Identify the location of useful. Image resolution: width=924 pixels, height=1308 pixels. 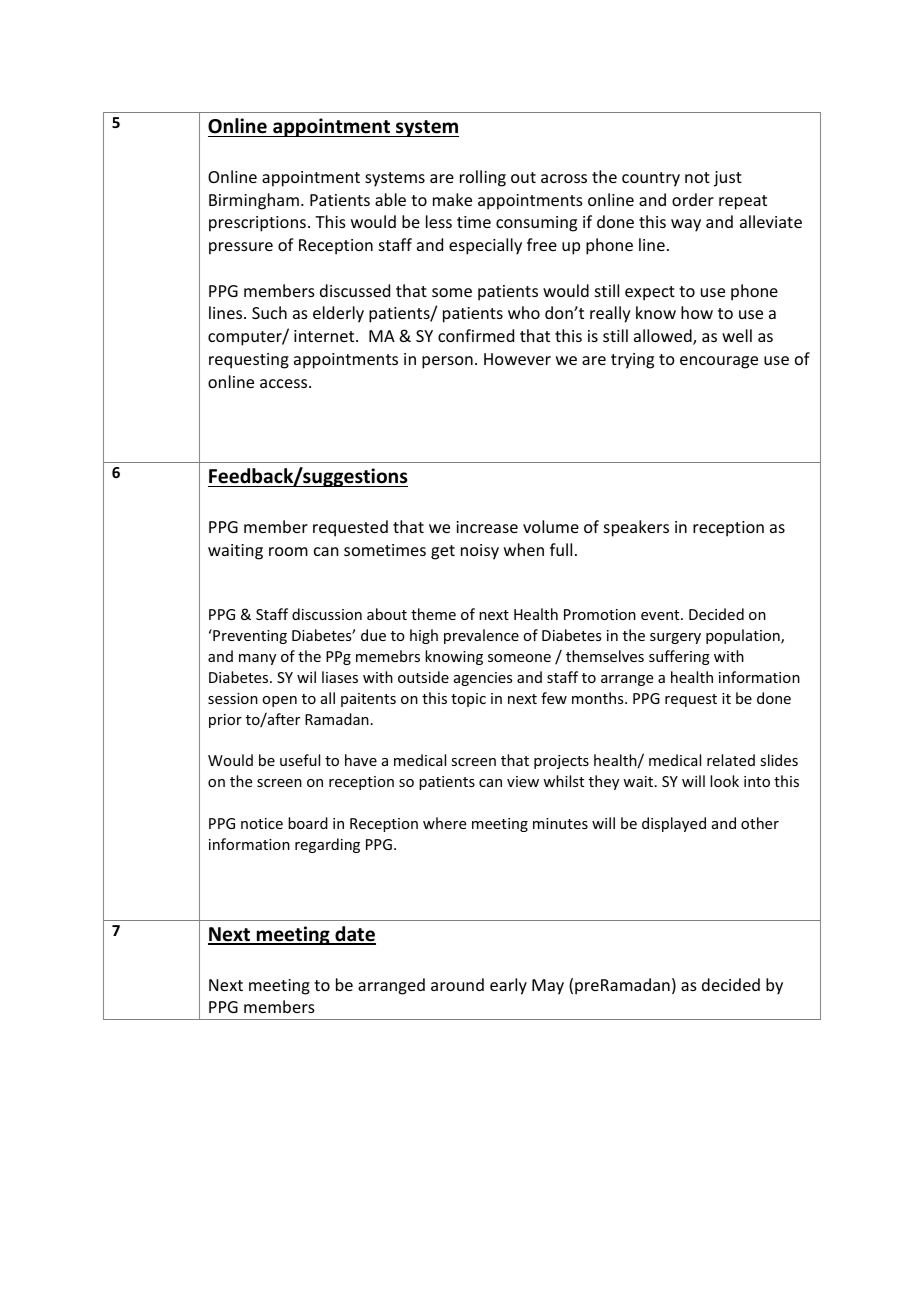
(300, 760).
